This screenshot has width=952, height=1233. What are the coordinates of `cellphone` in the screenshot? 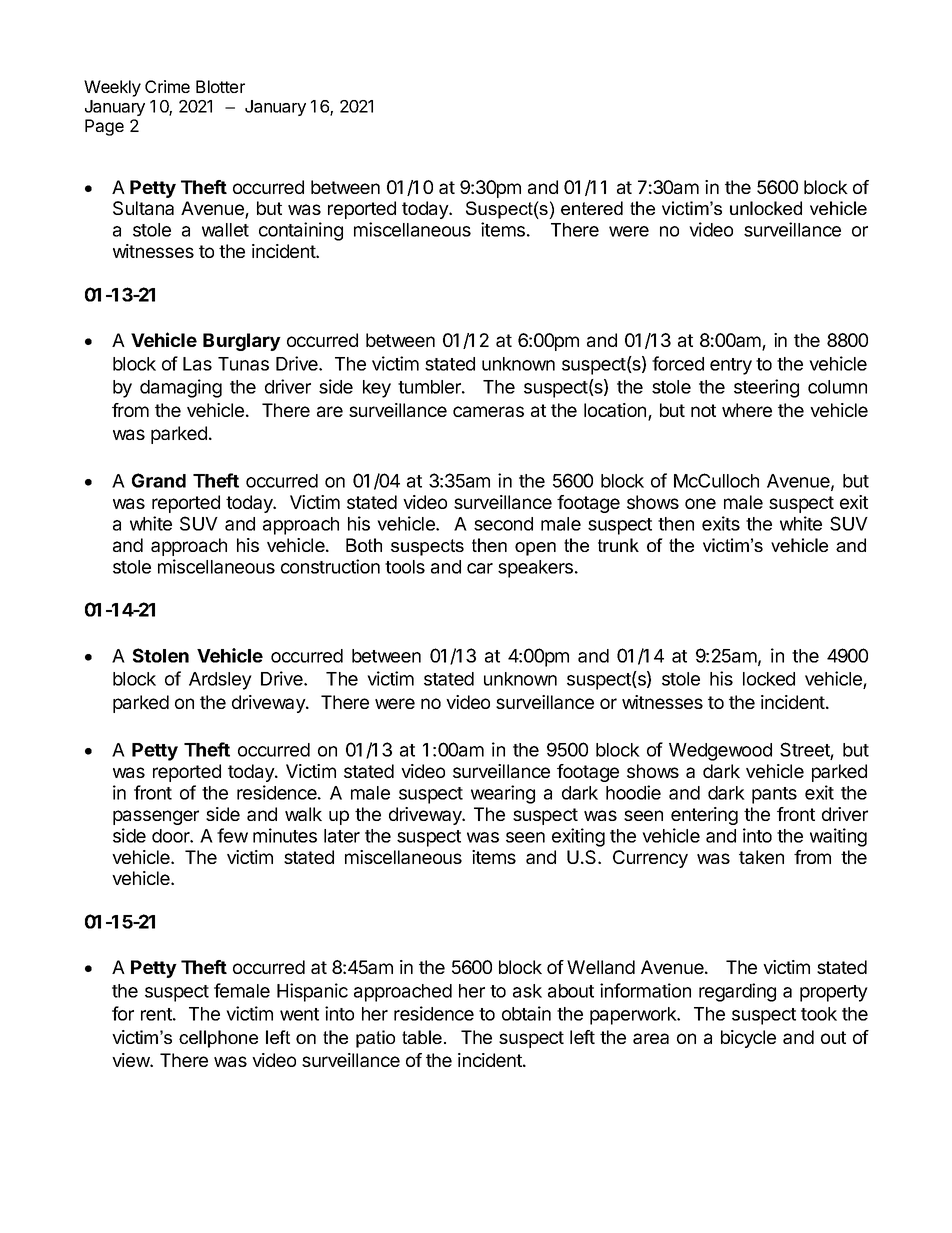 It's located at (218, 1039).
